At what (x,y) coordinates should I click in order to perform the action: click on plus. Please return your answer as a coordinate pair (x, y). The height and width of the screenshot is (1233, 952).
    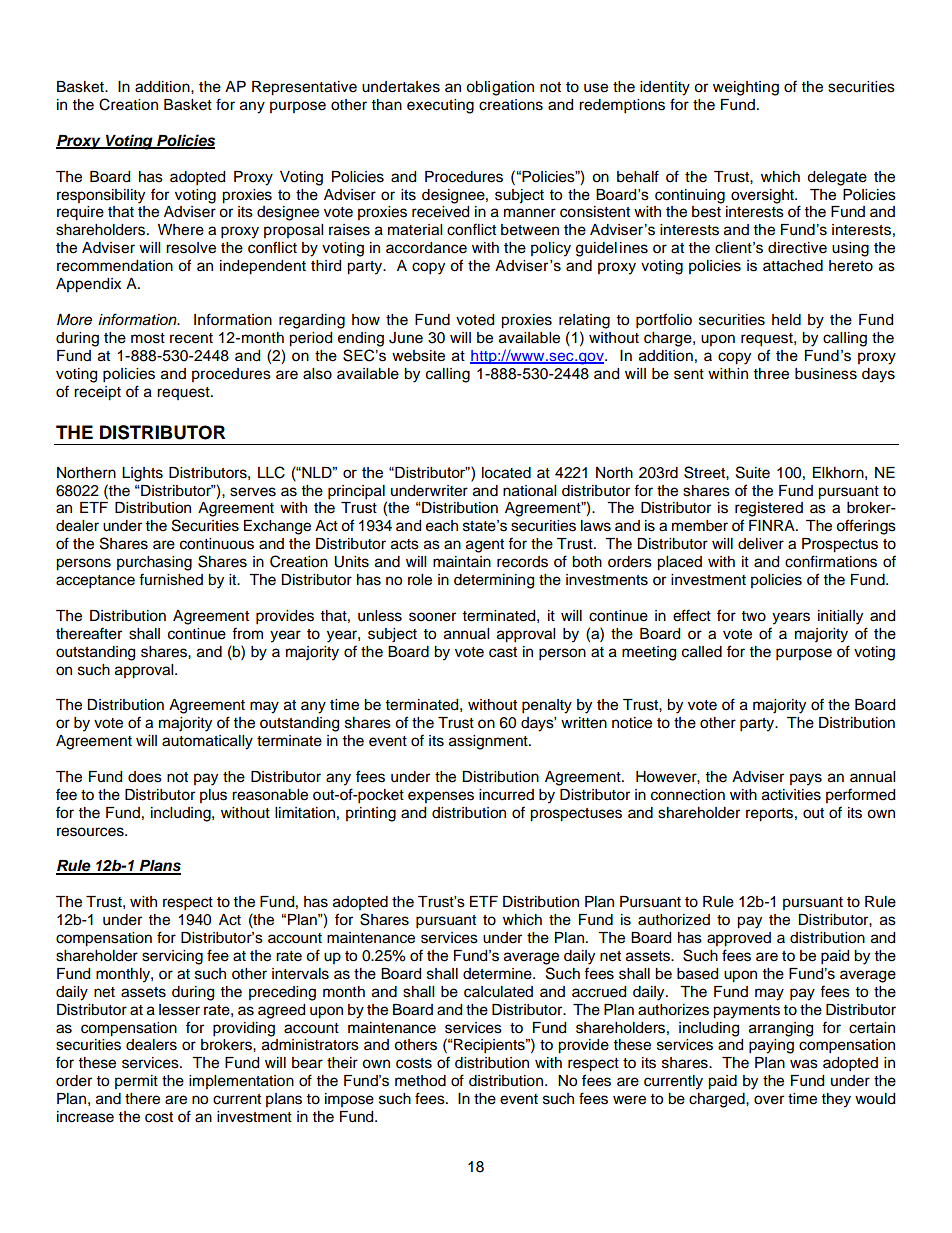
    Looking at the image, I should click on (213, 796).
